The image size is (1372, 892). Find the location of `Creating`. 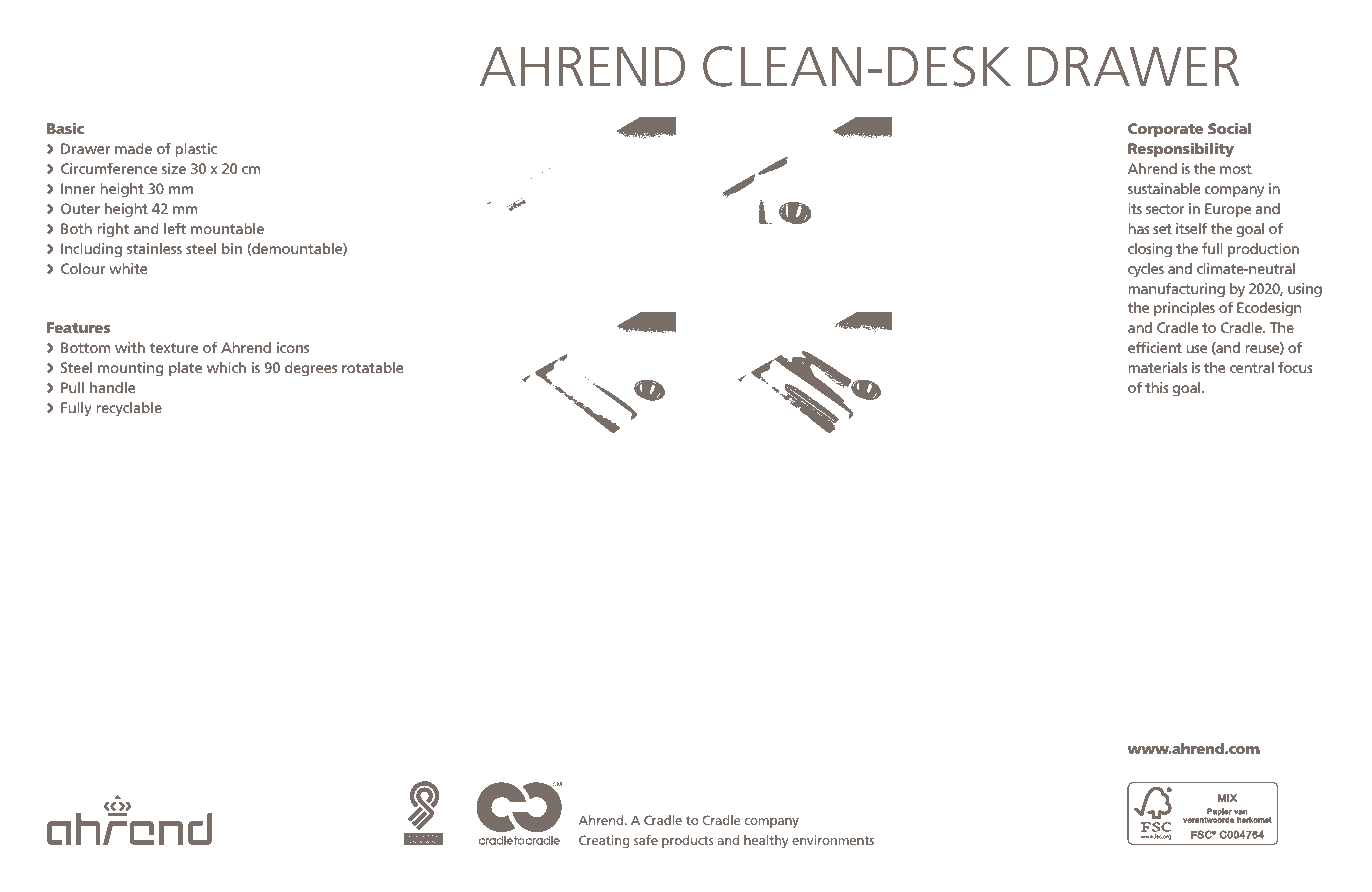

Creating is located at coordinates (604, 841).
